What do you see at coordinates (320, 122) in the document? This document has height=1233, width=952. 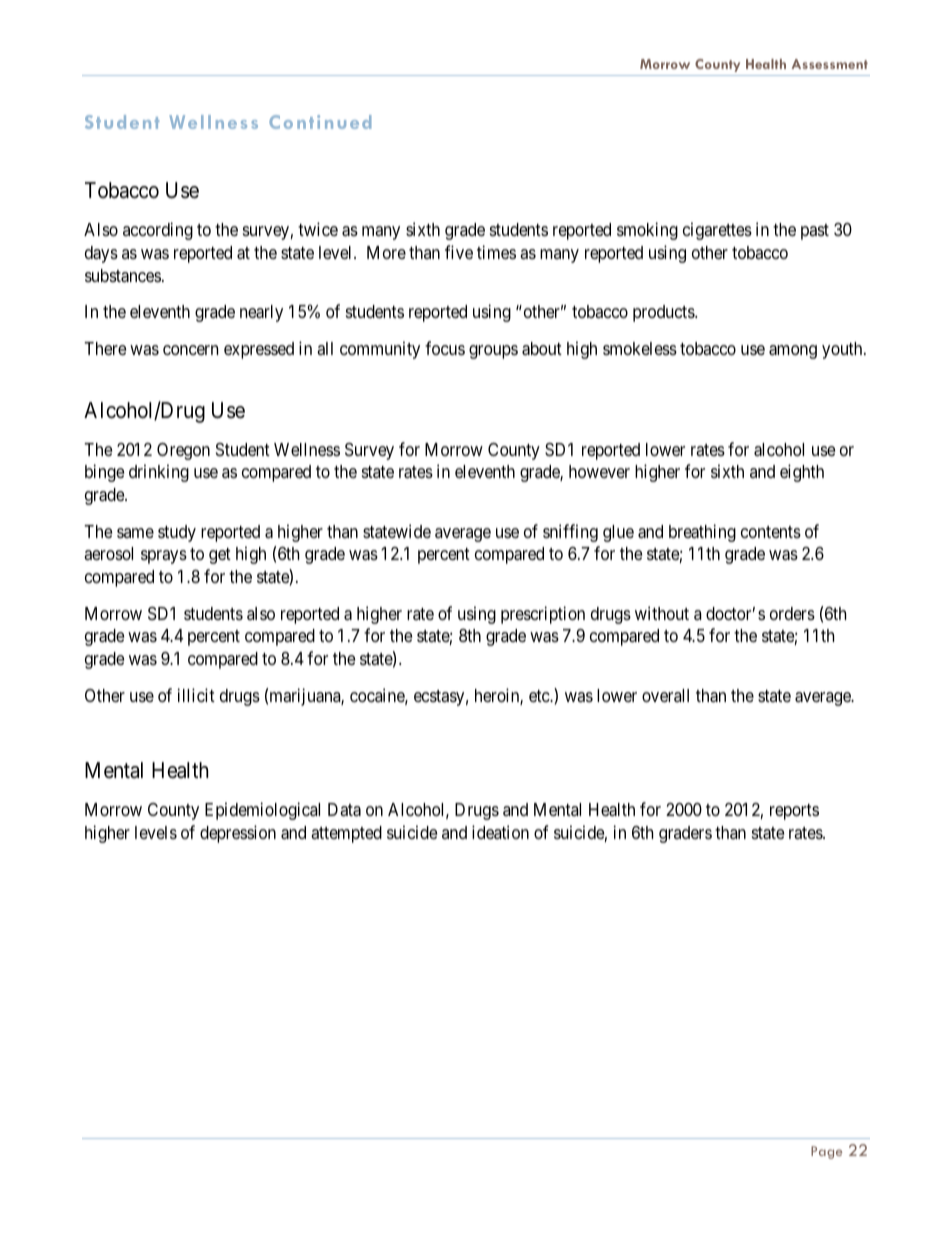 I see `Continued` at bounding box center [320, 122].
